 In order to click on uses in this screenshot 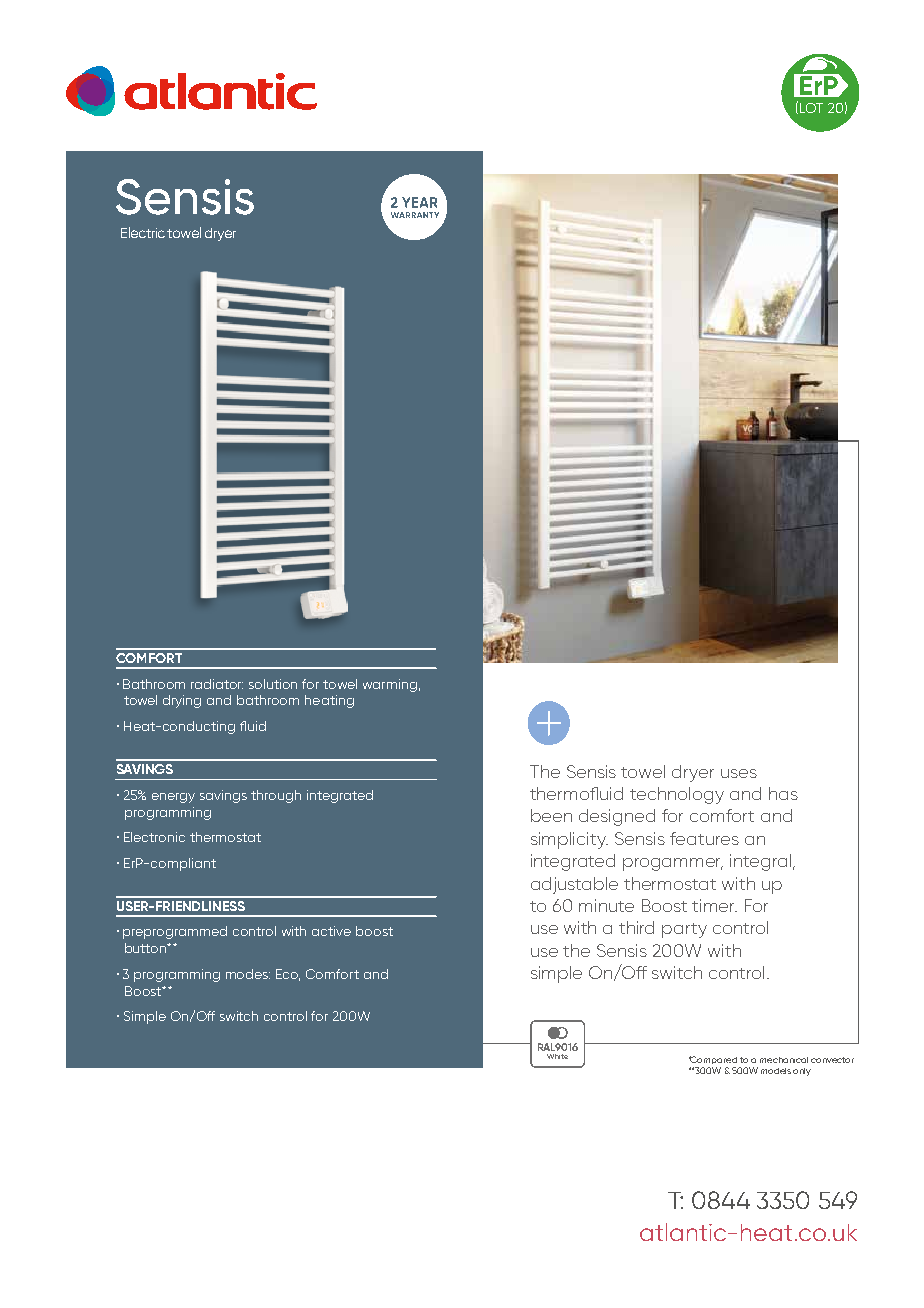, I will do `click(739, 773)`.
